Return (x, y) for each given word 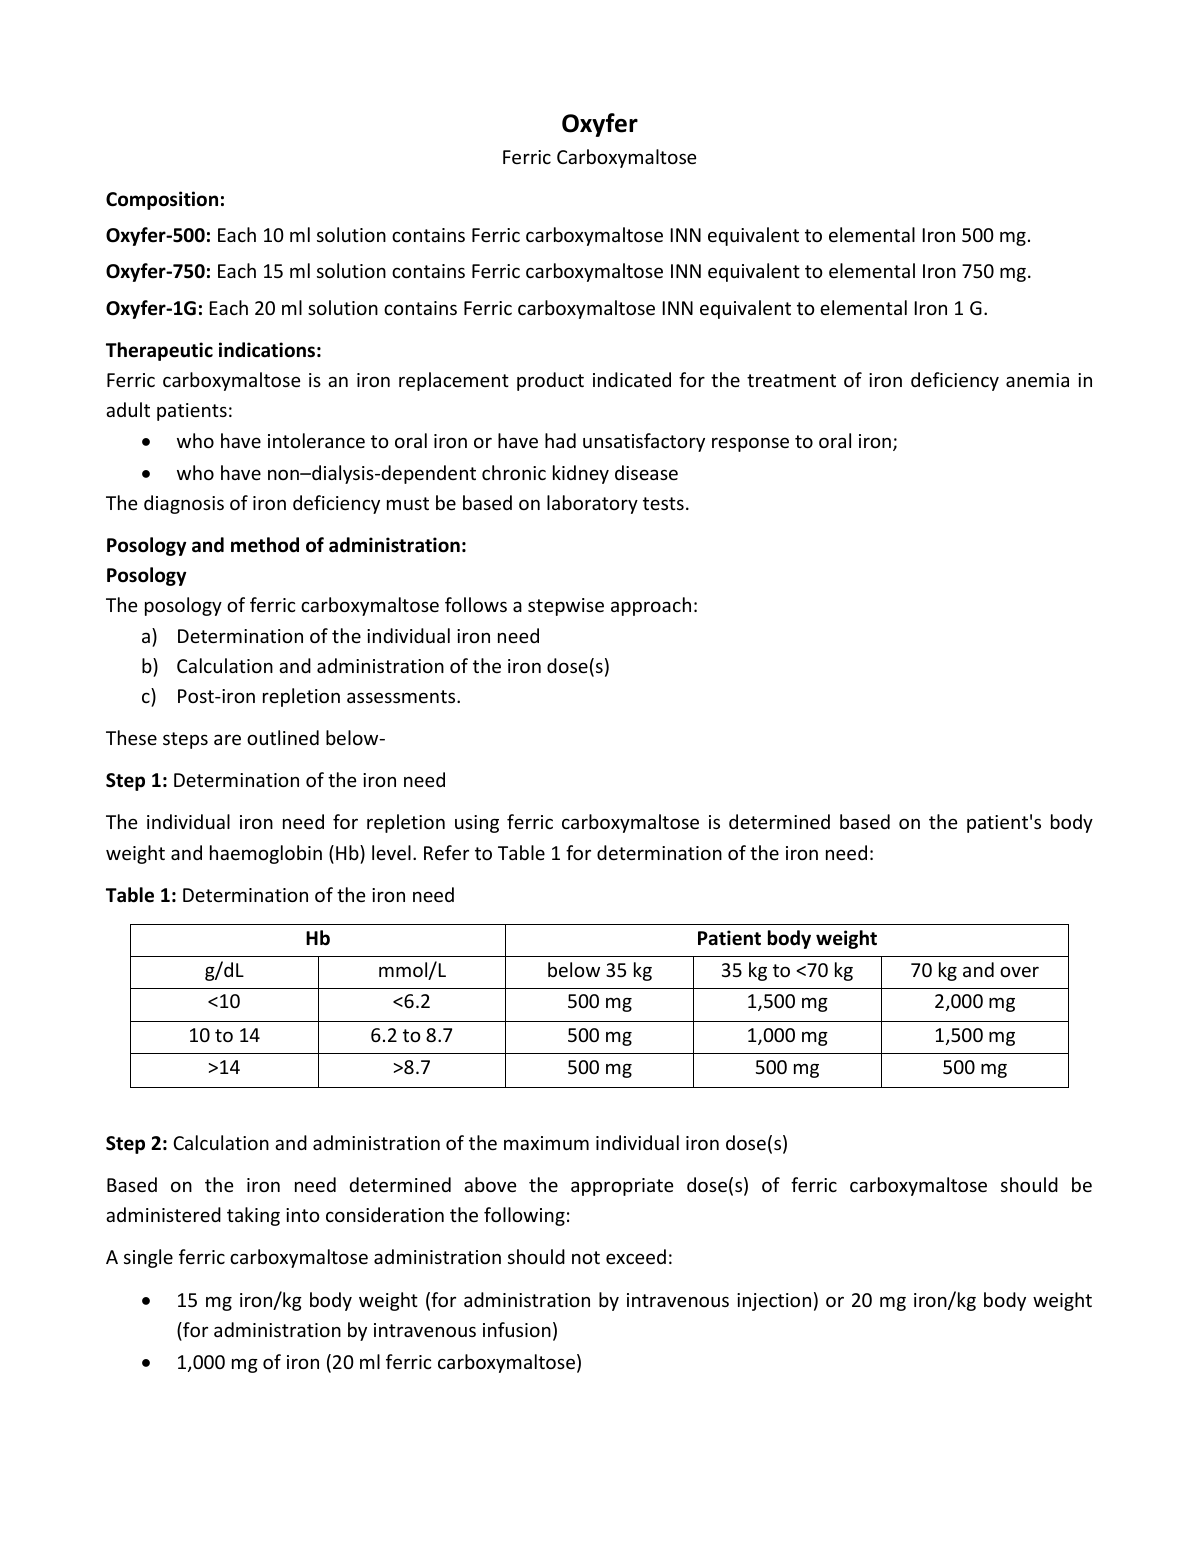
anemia (1037, 380)
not (586, 1257)
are (227, 739)
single (148, 1258)
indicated (632, 379)
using (477, 824)
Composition (162, 200)
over (1019, 971)
